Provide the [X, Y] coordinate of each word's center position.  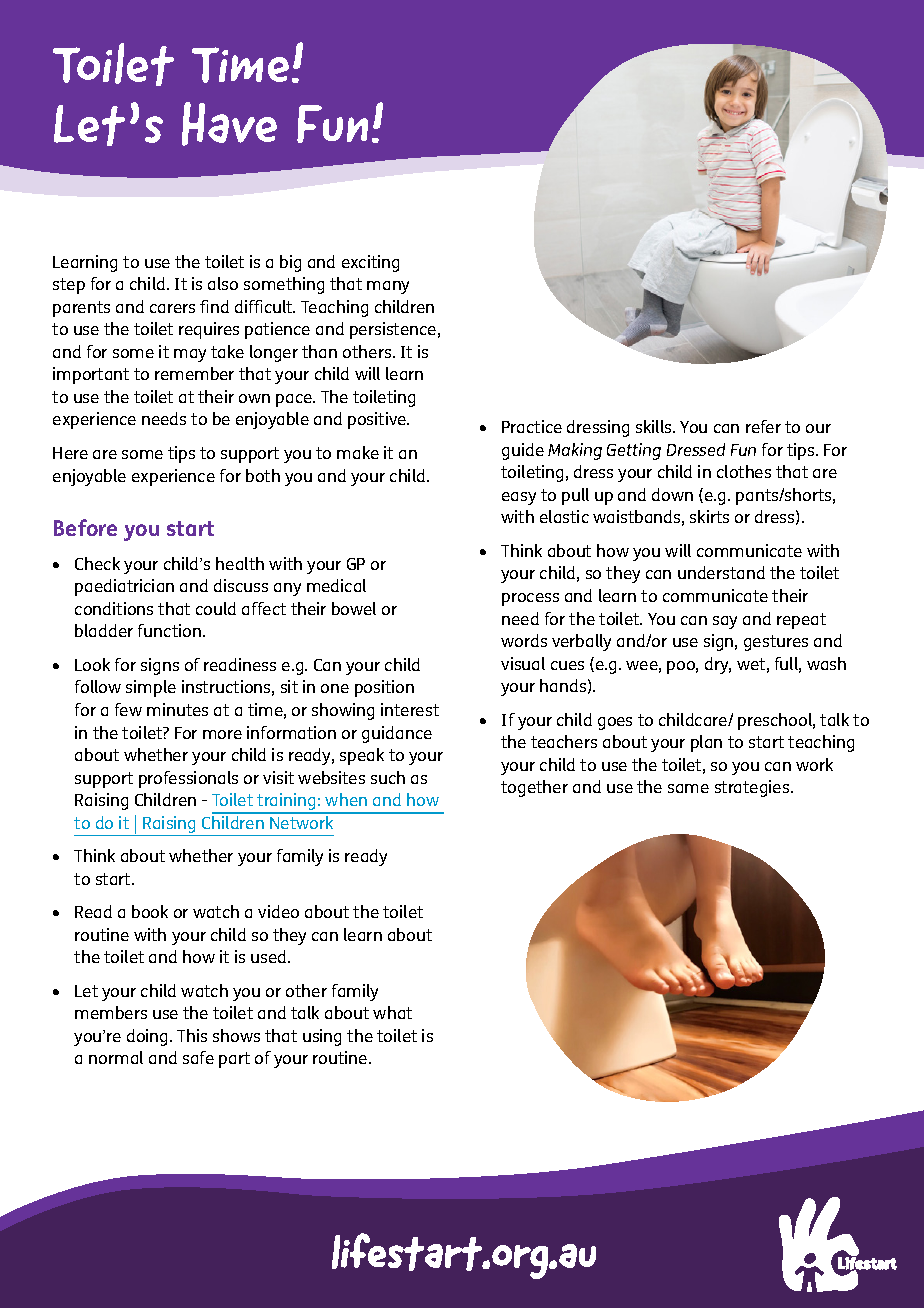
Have [229, 124]
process [530, 599]
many [388, 287]
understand [721, 572]
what [392, 1012]
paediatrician [124, 587]
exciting [370, 263]
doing [149, 1037]
